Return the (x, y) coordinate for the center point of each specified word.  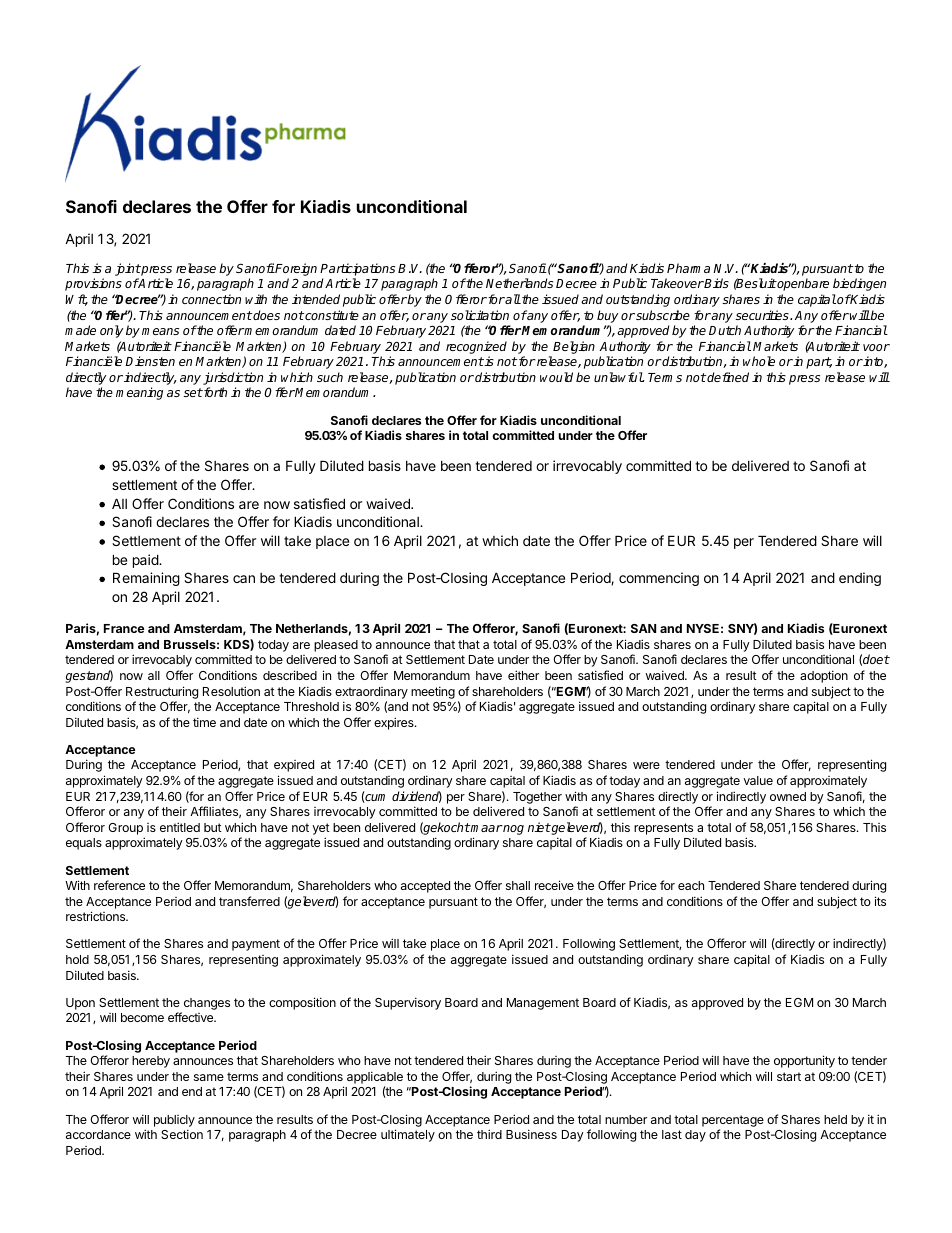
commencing (659, 579)
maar (486, 828)
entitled (180, 827)
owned (788, 796)
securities (763, 315)
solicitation (480, 315)
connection (211, 299)
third (489, 1134)
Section (182, 1134)
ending (860, 579)
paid (146, 561)
